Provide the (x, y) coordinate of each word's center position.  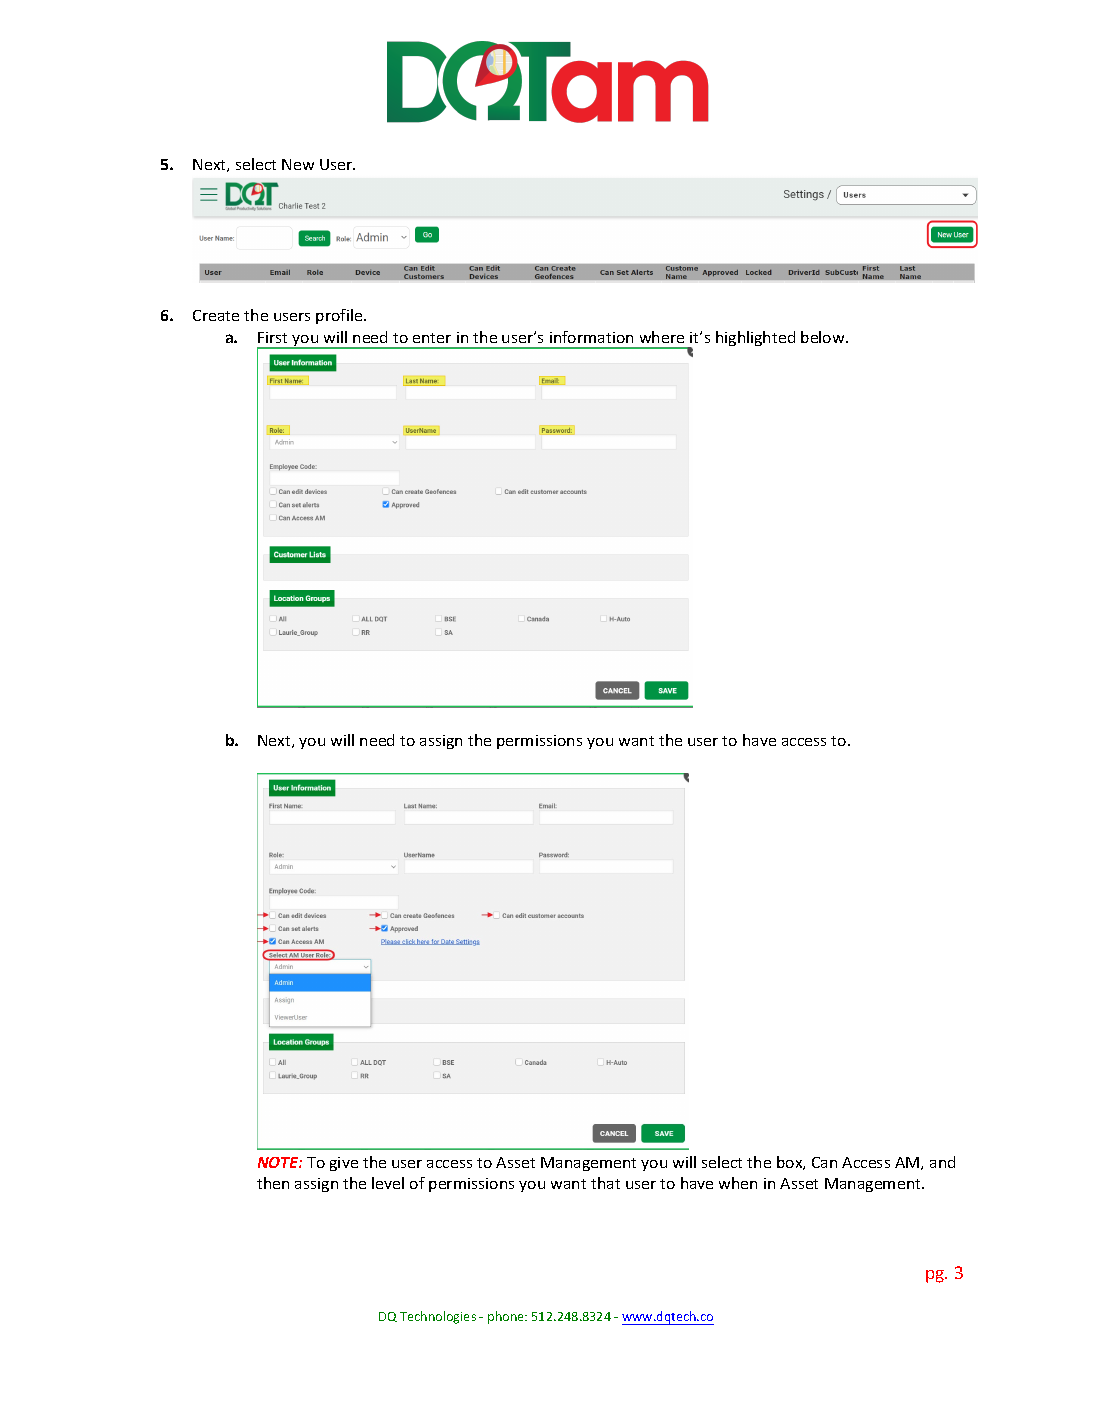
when (738, 1183)
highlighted (755, 338)
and (942, 1162)
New (298, 164)
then (273, 1183)
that (605, 1183)
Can (824, 1162)
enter (432, 338)
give (344, 1164)
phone (507, 1317)
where (662, 337)
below (824, 337)
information (591, 337)
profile (340, 316)
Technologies (438, 1317)
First (272, 337)
